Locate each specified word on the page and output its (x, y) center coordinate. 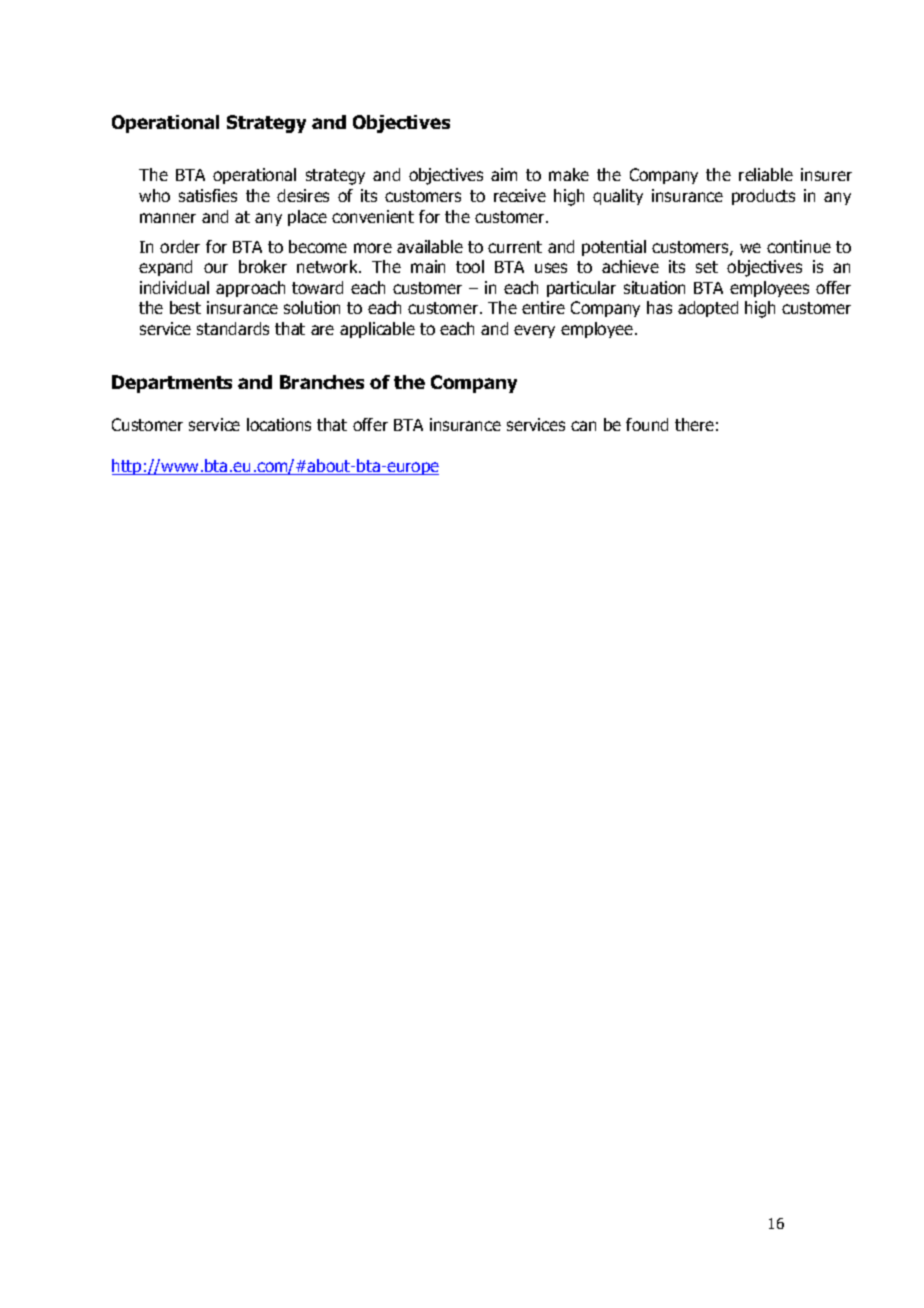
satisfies (208, 195)
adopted (708, 309)
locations (279, 424)
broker (263, 266)
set (707, 267)
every (534, 331)
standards (233, 328)
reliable (766, 174)
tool (470, 266)
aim (504, 174)
